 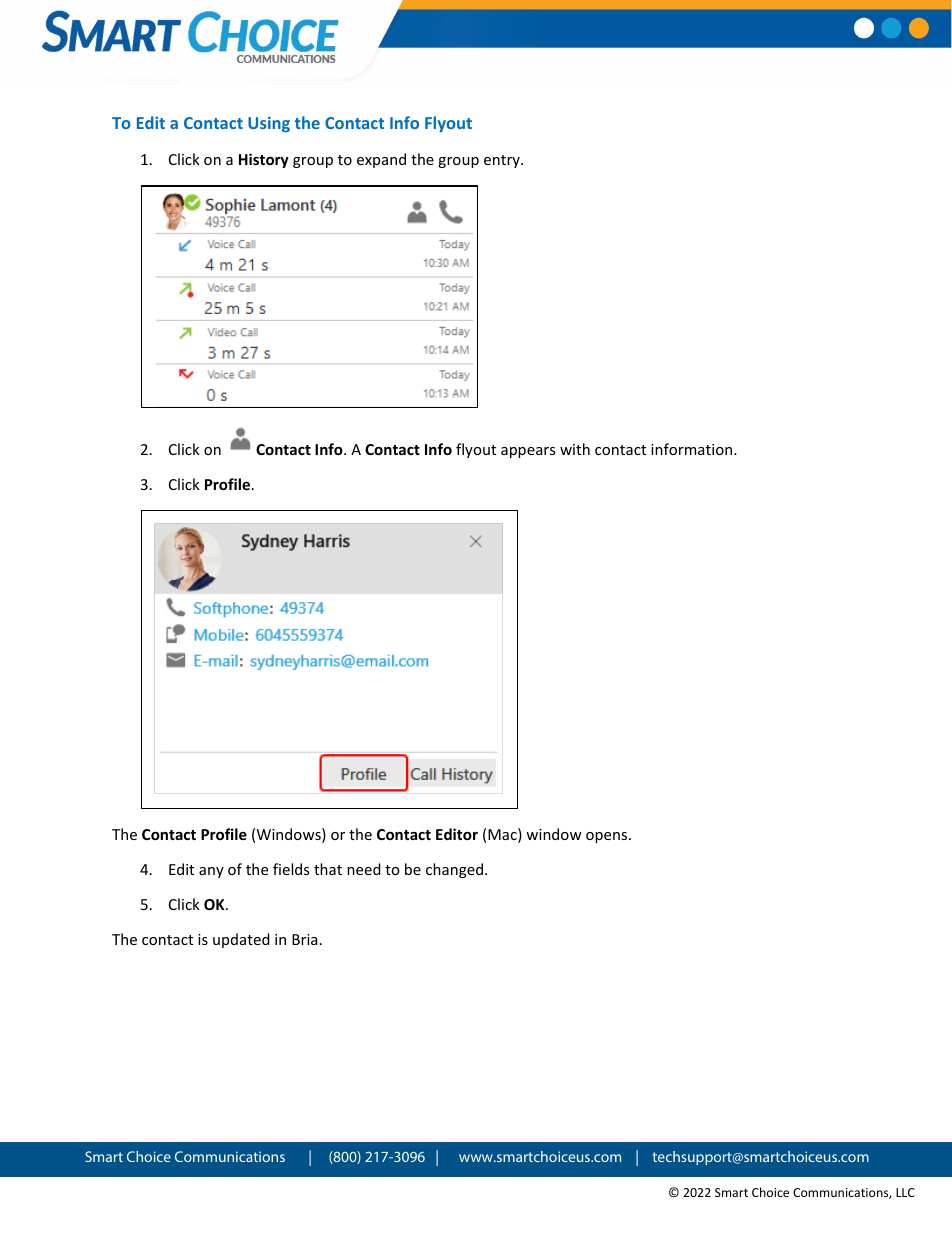 What do you see at coordinates (381, 160) in the document?
I see `expand` at bounding box center [381, 160].
